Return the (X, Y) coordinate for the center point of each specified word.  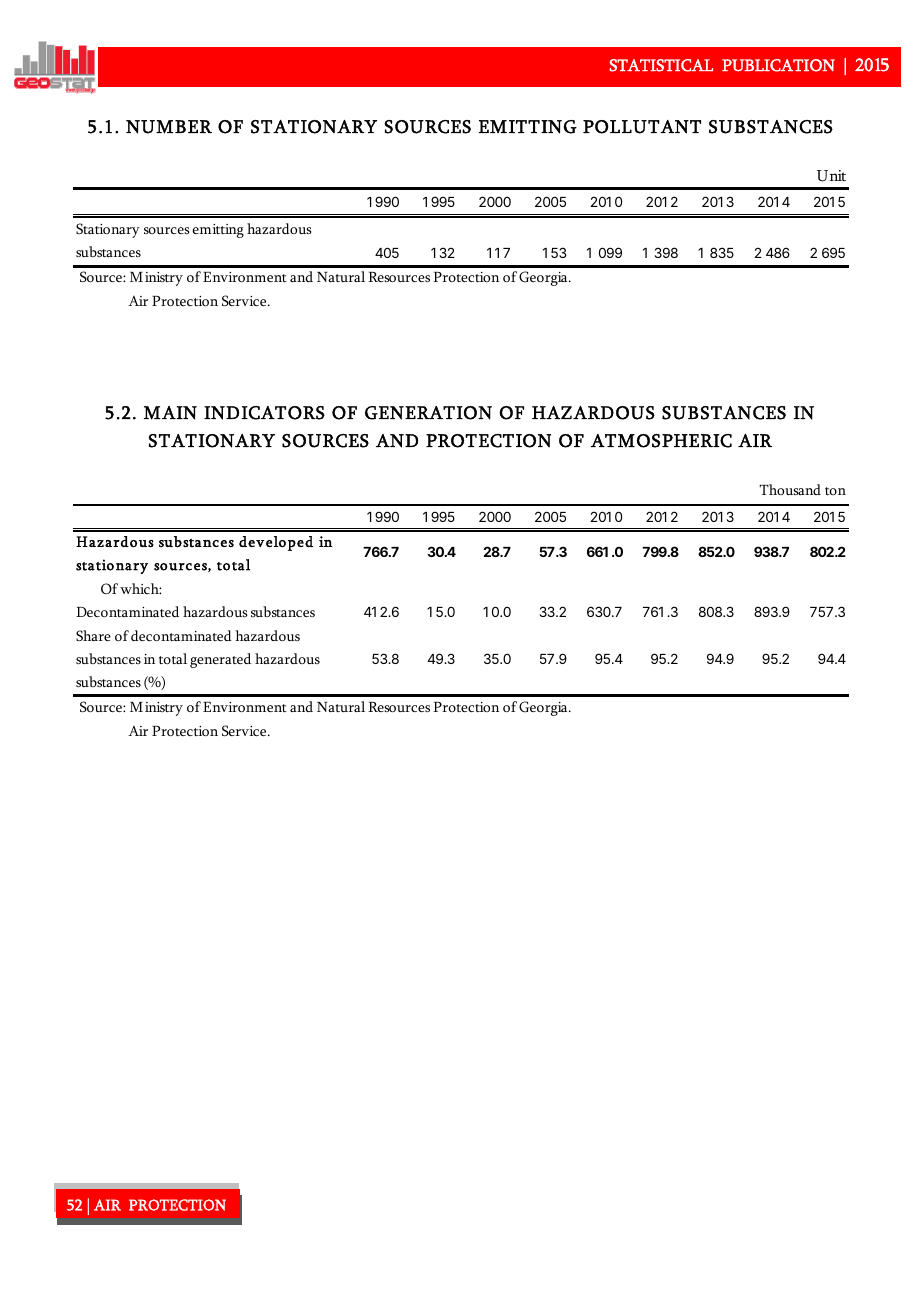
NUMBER (169, 127)
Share (93, 635)
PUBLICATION (778, 65)
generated (220, 660)
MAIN (170, 413)
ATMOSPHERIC (661, 441)
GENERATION (428, 413)
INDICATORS (264, 413)
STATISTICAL (661, 65)
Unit (831, 176)
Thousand (790, 489)
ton (835, 491)
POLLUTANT (642, 127)
